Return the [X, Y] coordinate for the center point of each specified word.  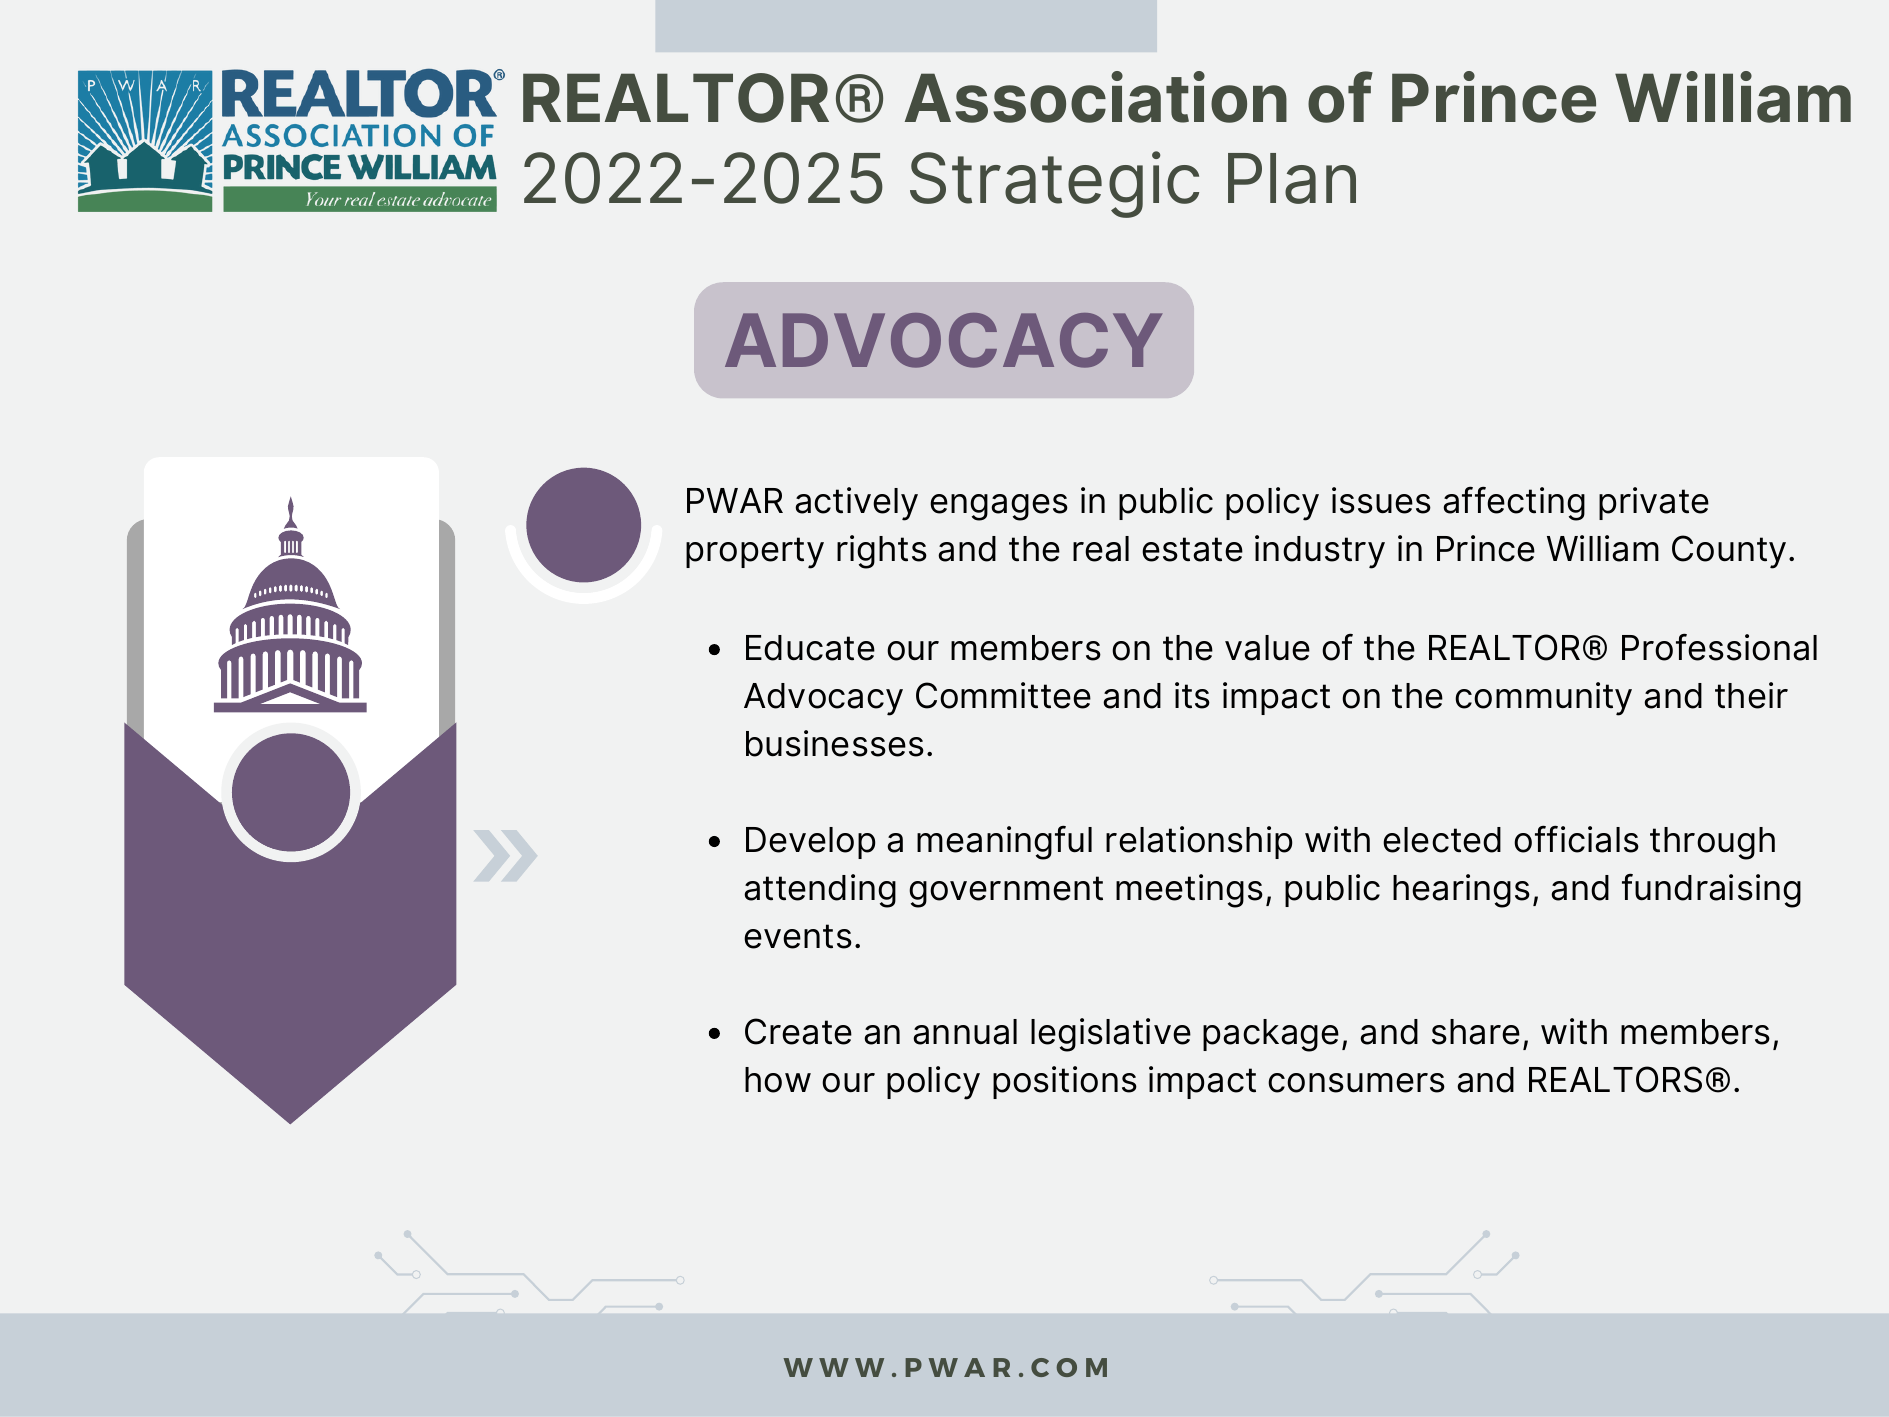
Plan [1292, 178]
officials [1576, 839]
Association [1096, 97]
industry [1320, 552]
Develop [811, 843]
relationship [1199, 842]
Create [798, 1031]
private [1654, 503]
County [1729, 552]
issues [1381, 500]
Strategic [1054, 184]
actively [856, 504]
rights [882, 552]
